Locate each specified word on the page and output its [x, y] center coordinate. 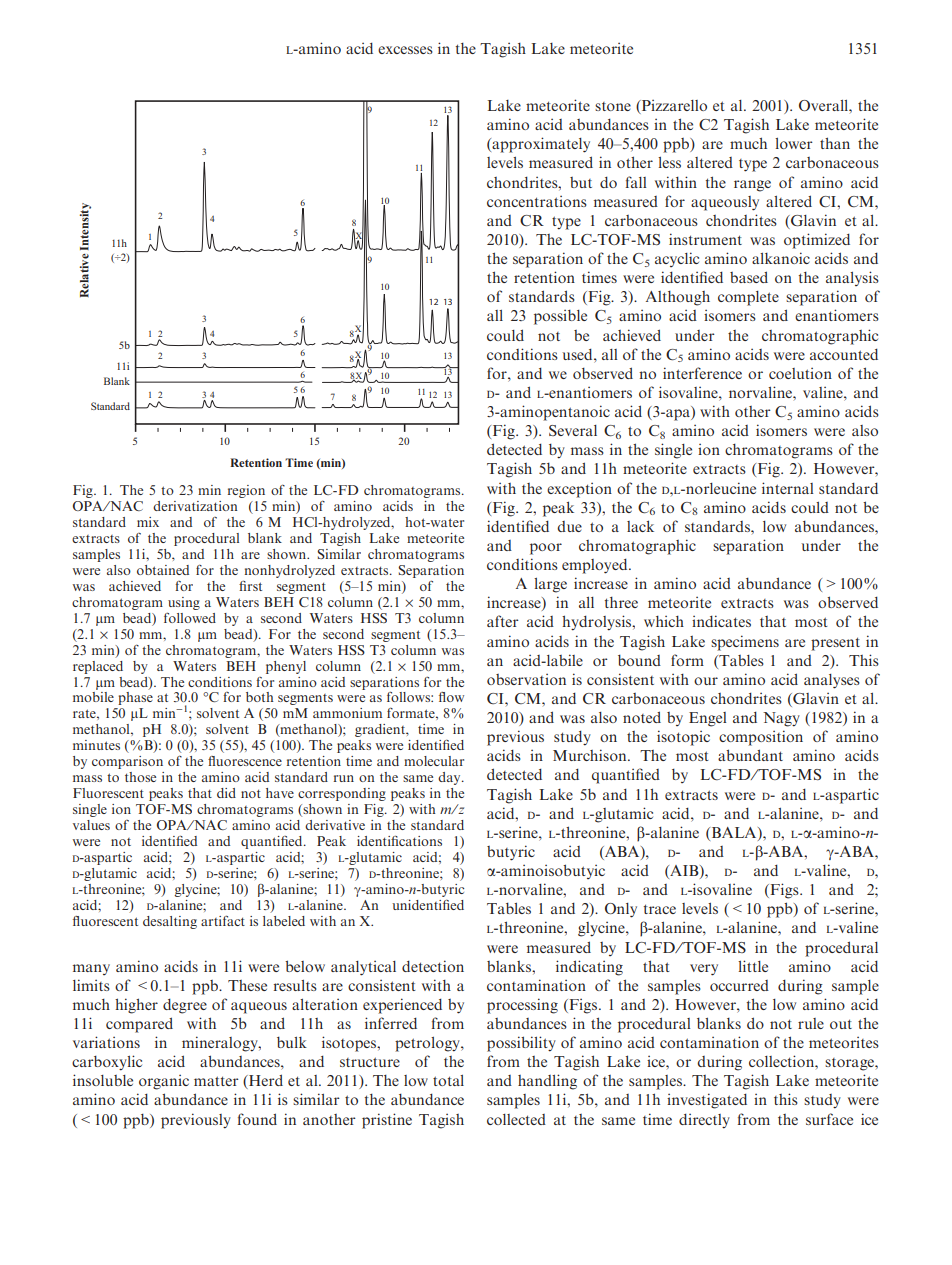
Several [573, 430]
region [246, 491]
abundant [750, 755]
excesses [405, 50]
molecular [434, 761]
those [140, 777]
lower [794, 143]
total [448, 1080]
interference [702, 373]
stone [613, 106]
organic [164, 1082]
